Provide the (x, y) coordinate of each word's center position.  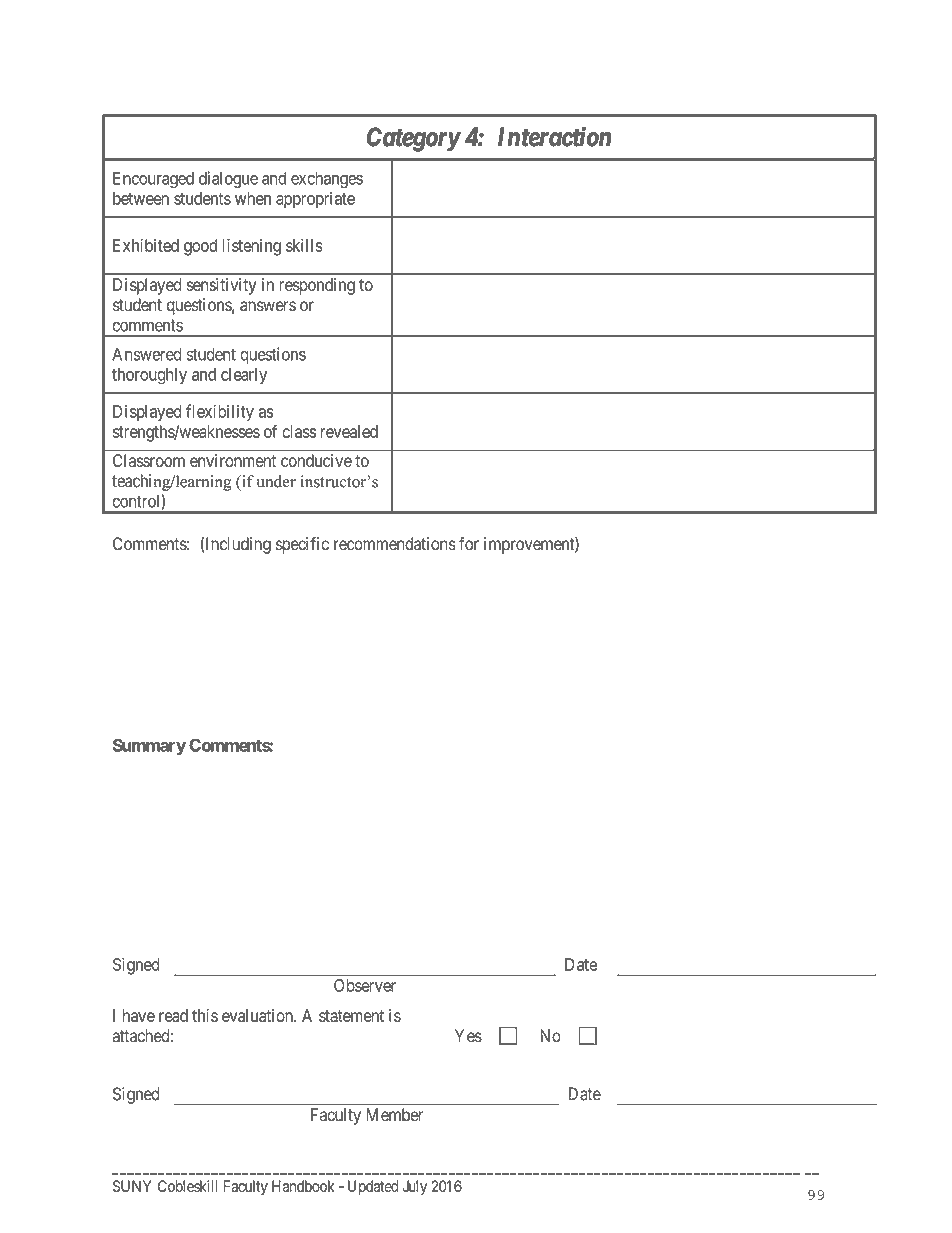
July (415, 1187)
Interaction (554, 136)
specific (302, 545)
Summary (149, 747)
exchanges (327, 180)
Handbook (303, 1186)
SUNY (132, 1186)
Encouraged (153, 180)
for (469, 544)
